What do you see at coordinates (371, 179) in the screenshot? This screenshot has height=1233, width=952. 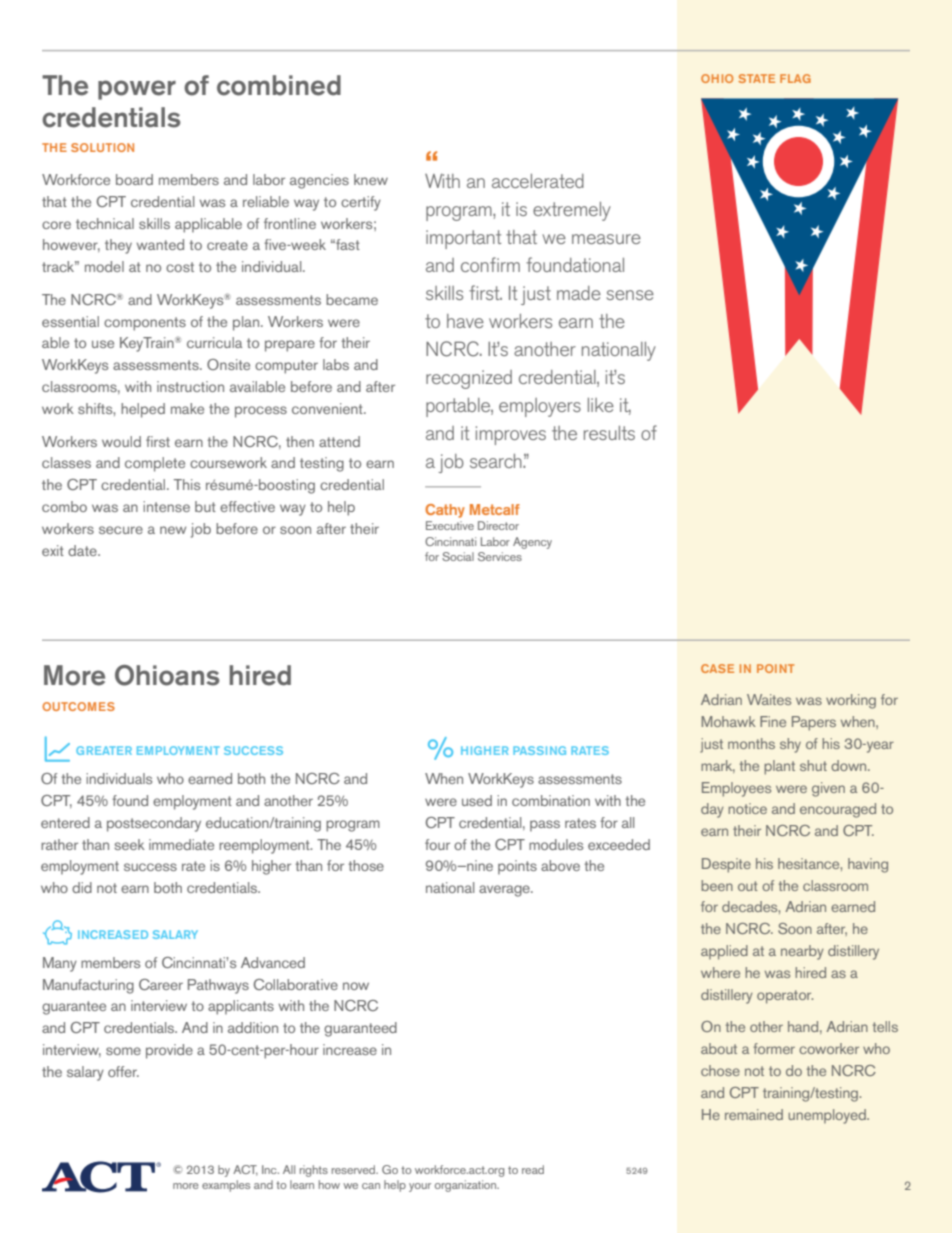 I see `knew` at bounding box center [371, 179].
